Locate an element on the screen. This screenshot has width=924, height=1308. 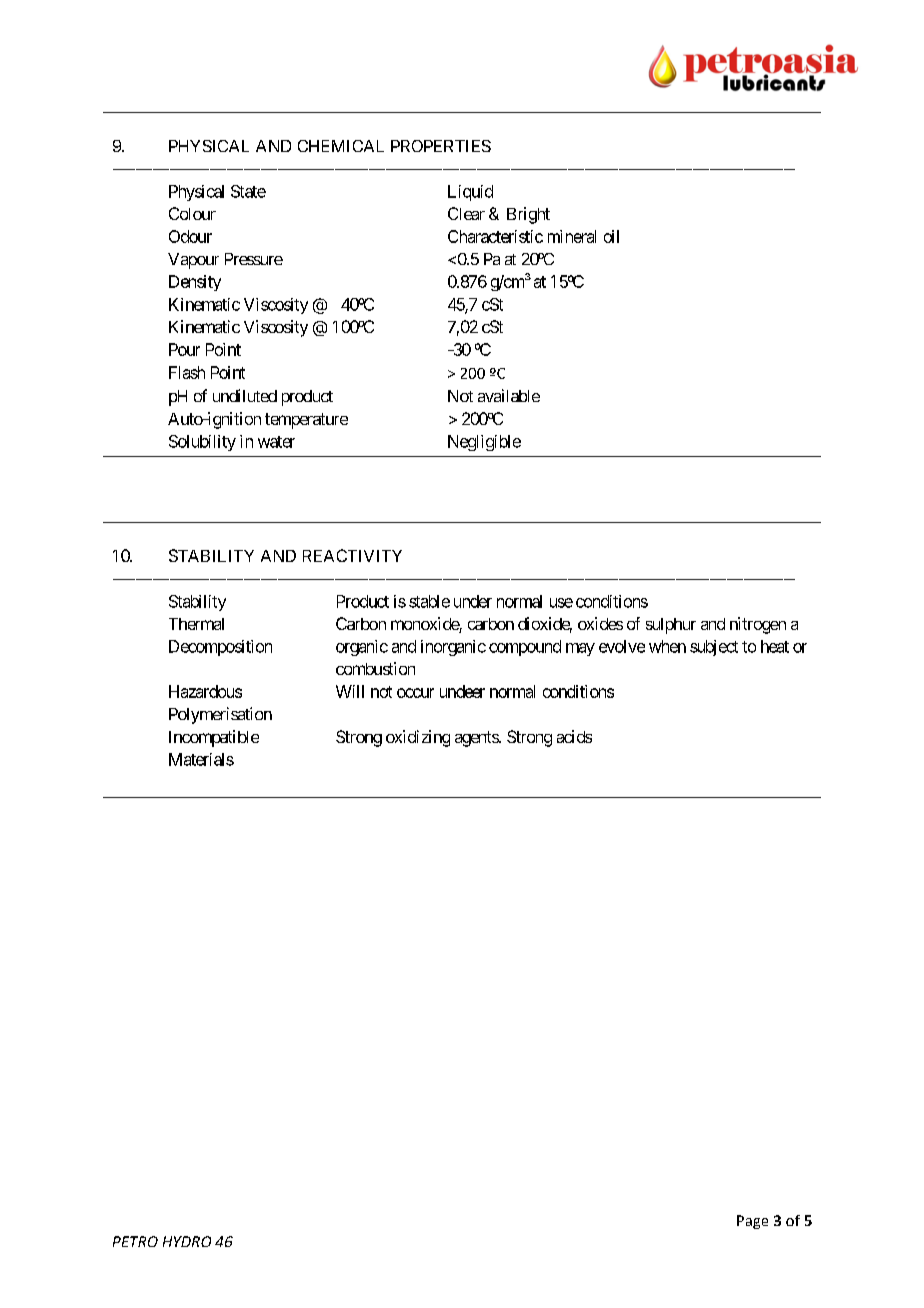
acids is located at coordinates (574, 736).
